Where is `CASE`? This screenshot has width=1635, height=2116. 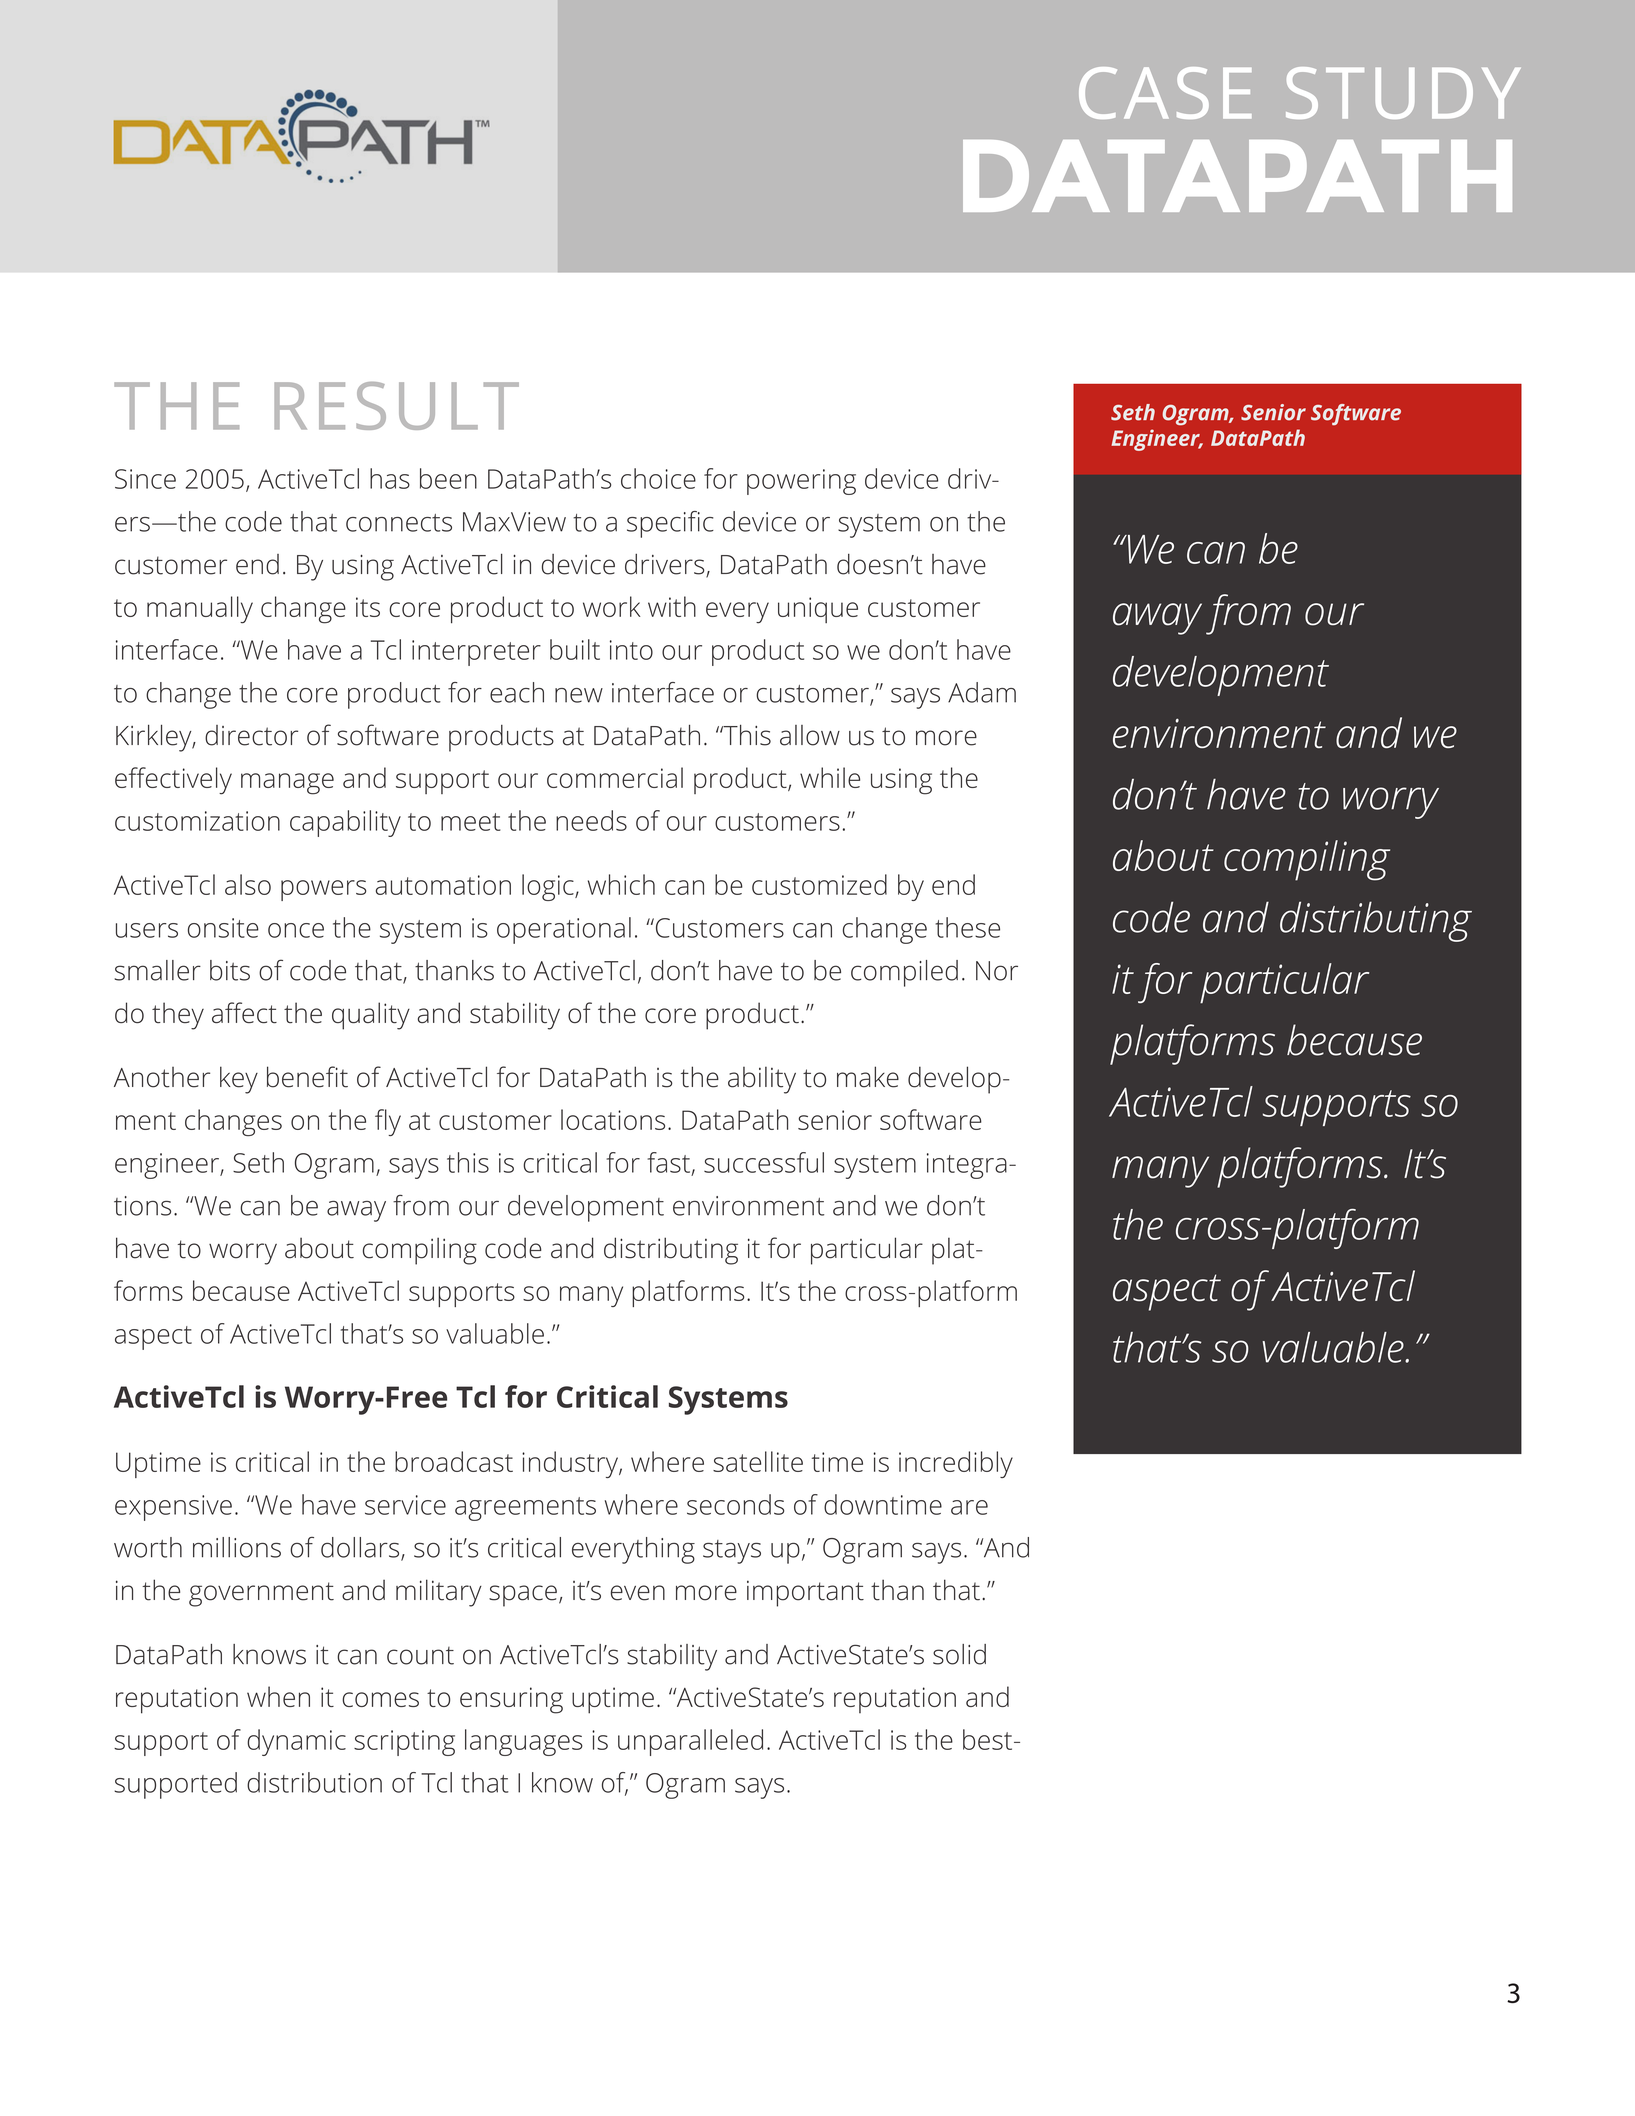
CASE is located at coordinates (1165, 93).
